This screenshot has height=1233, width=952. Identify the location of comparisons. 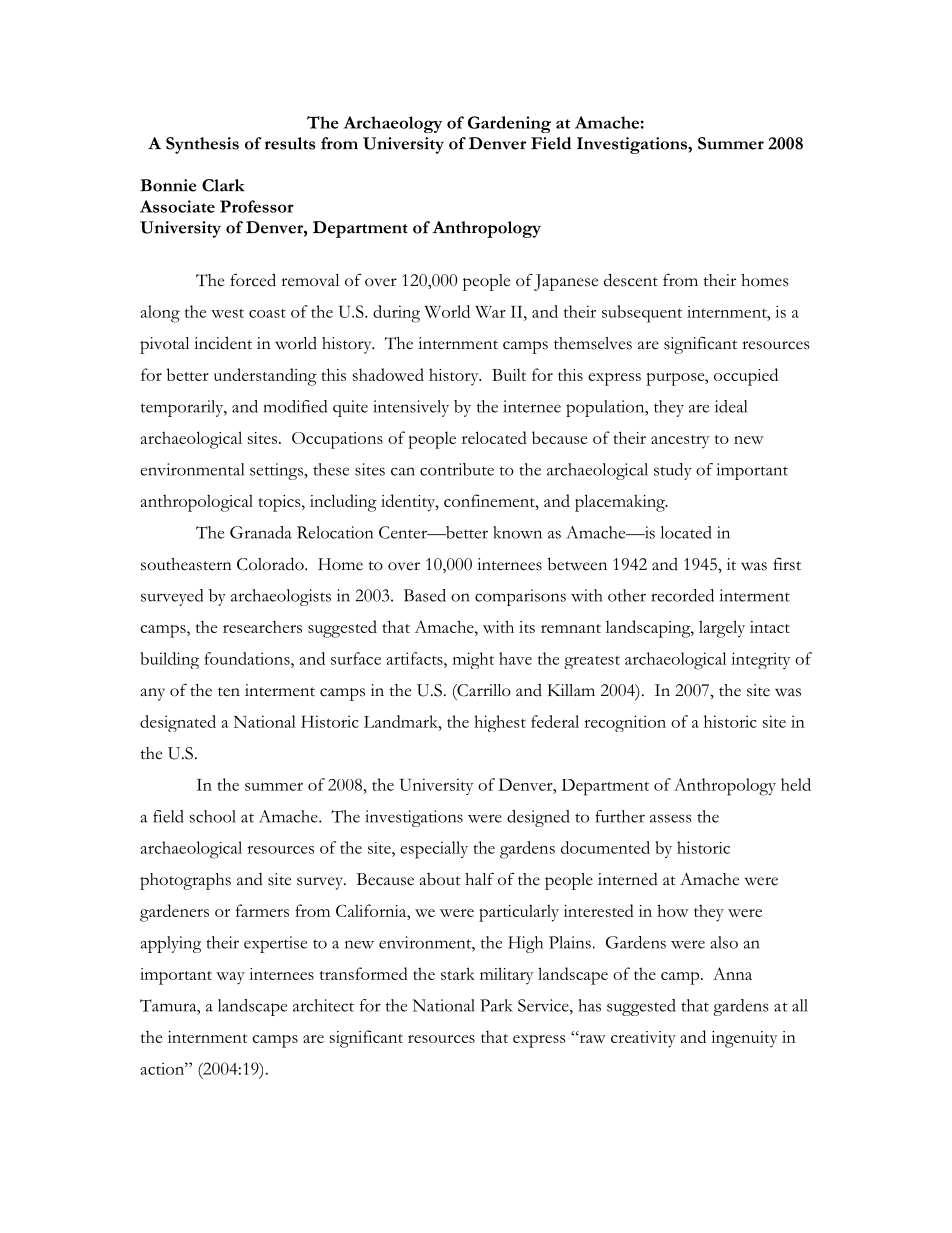
(520, 597).
